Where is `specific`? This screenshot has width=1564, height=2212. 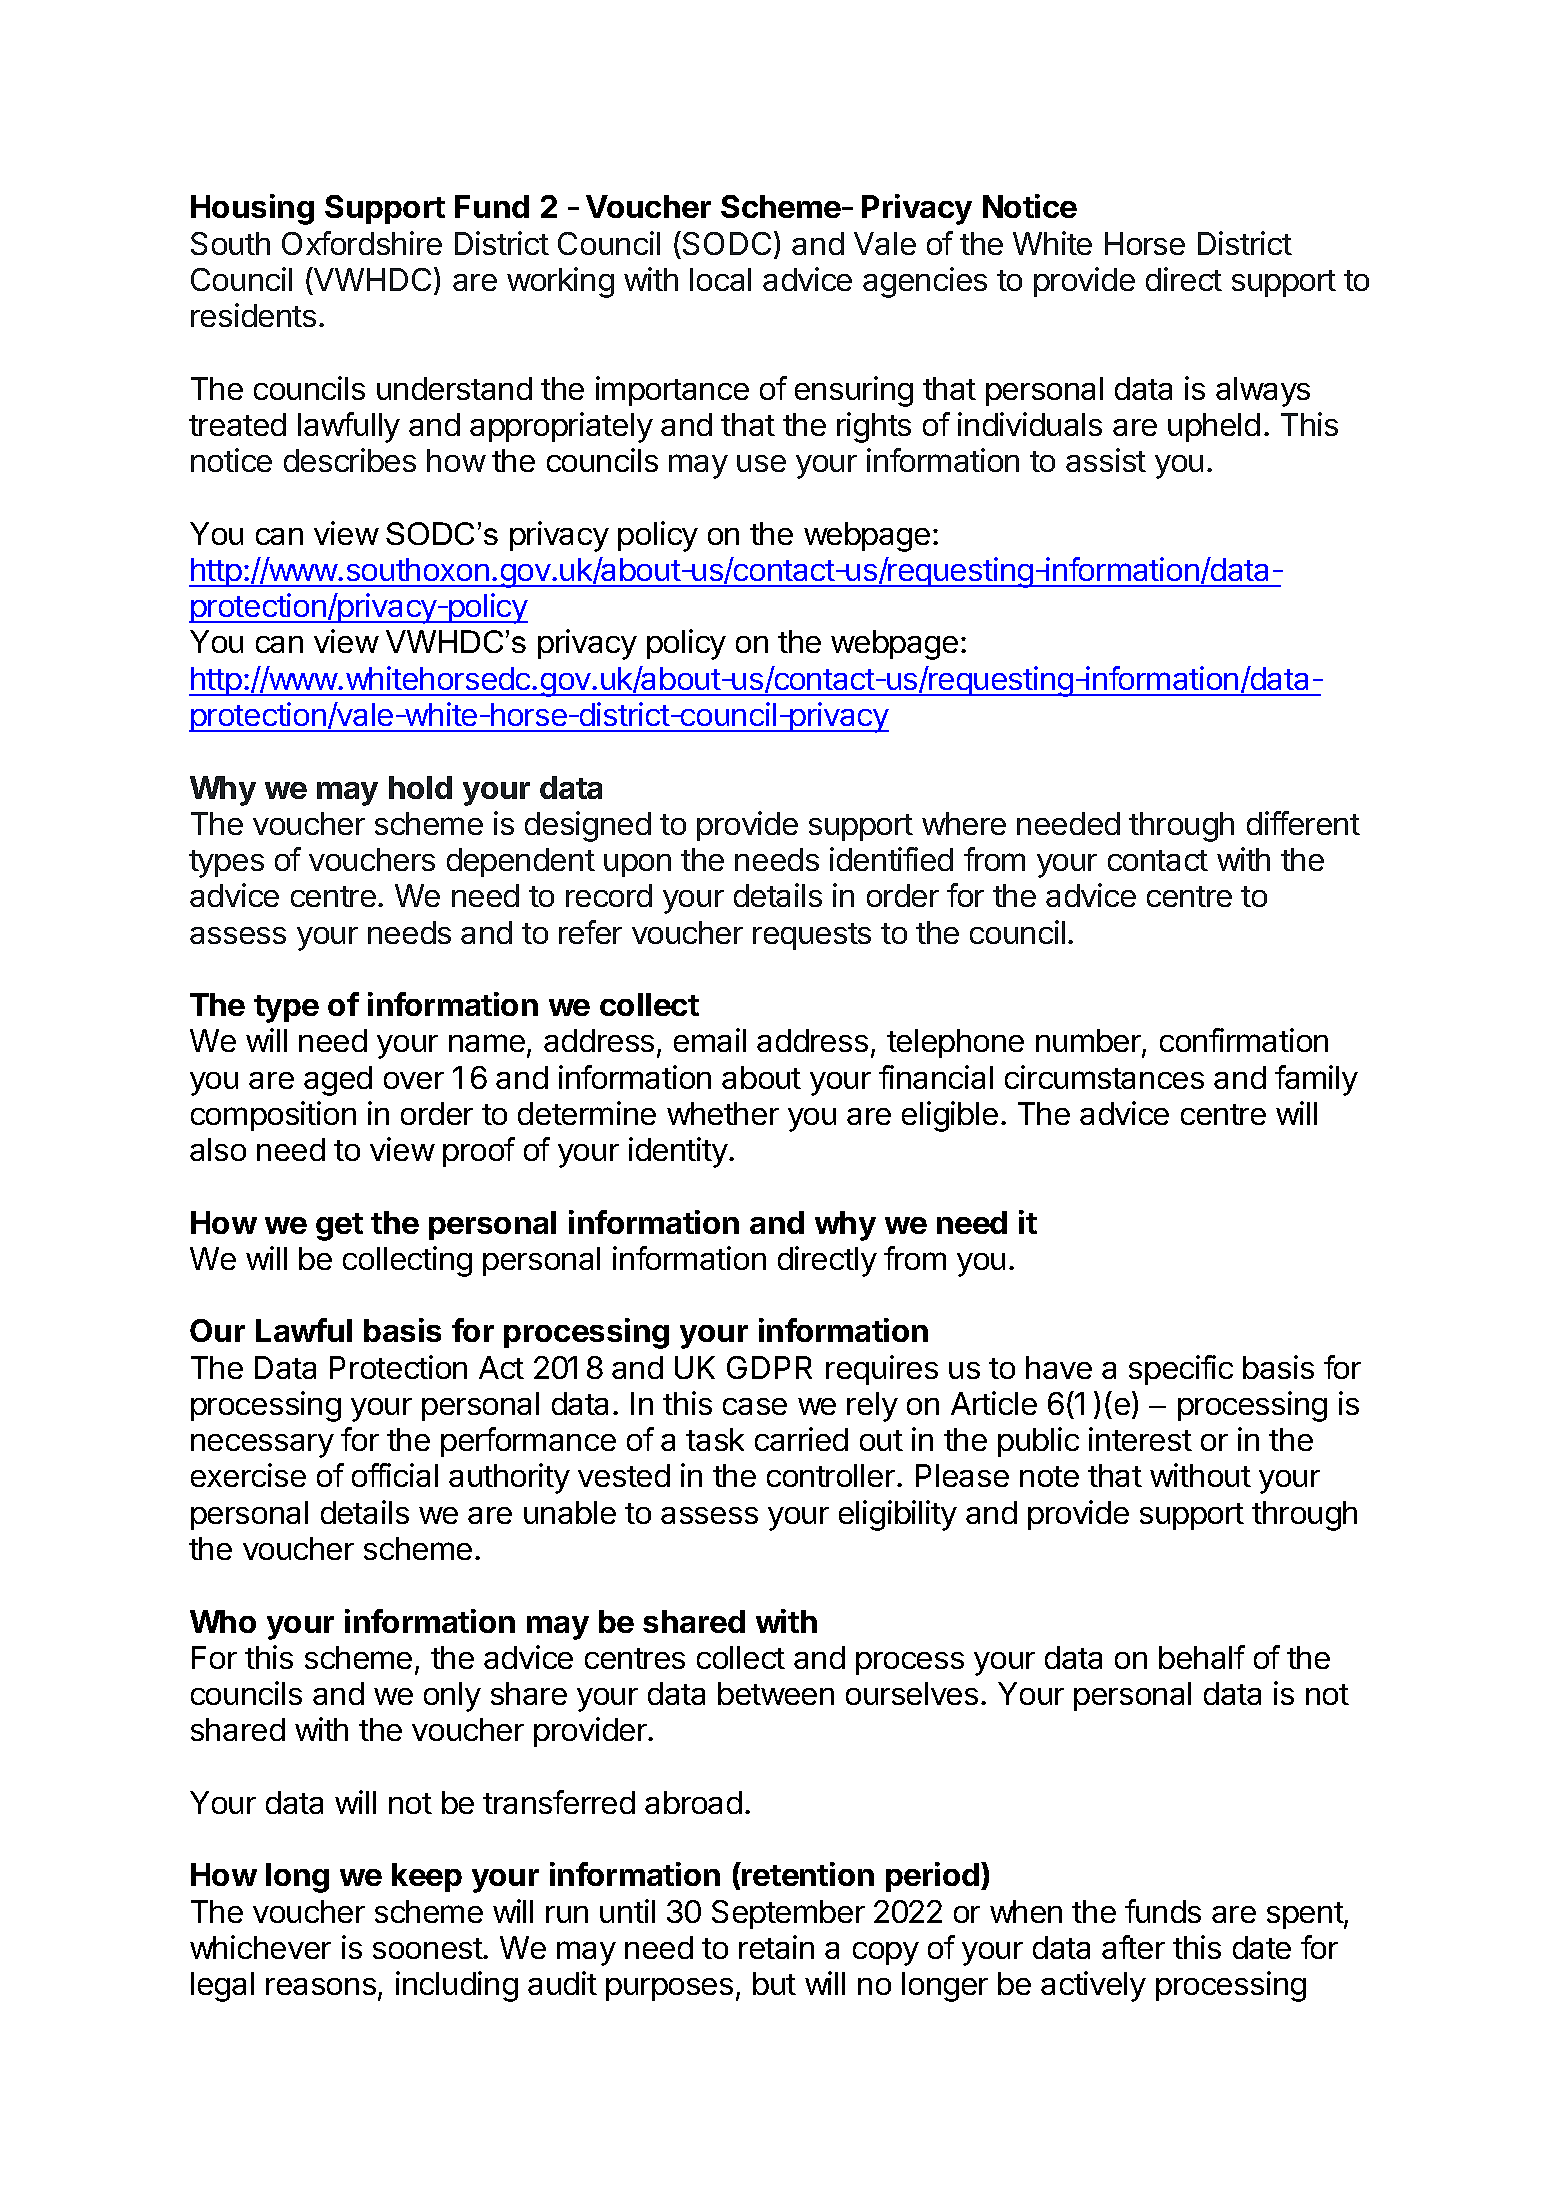 specific is located at coordinates (1181, 1370).
